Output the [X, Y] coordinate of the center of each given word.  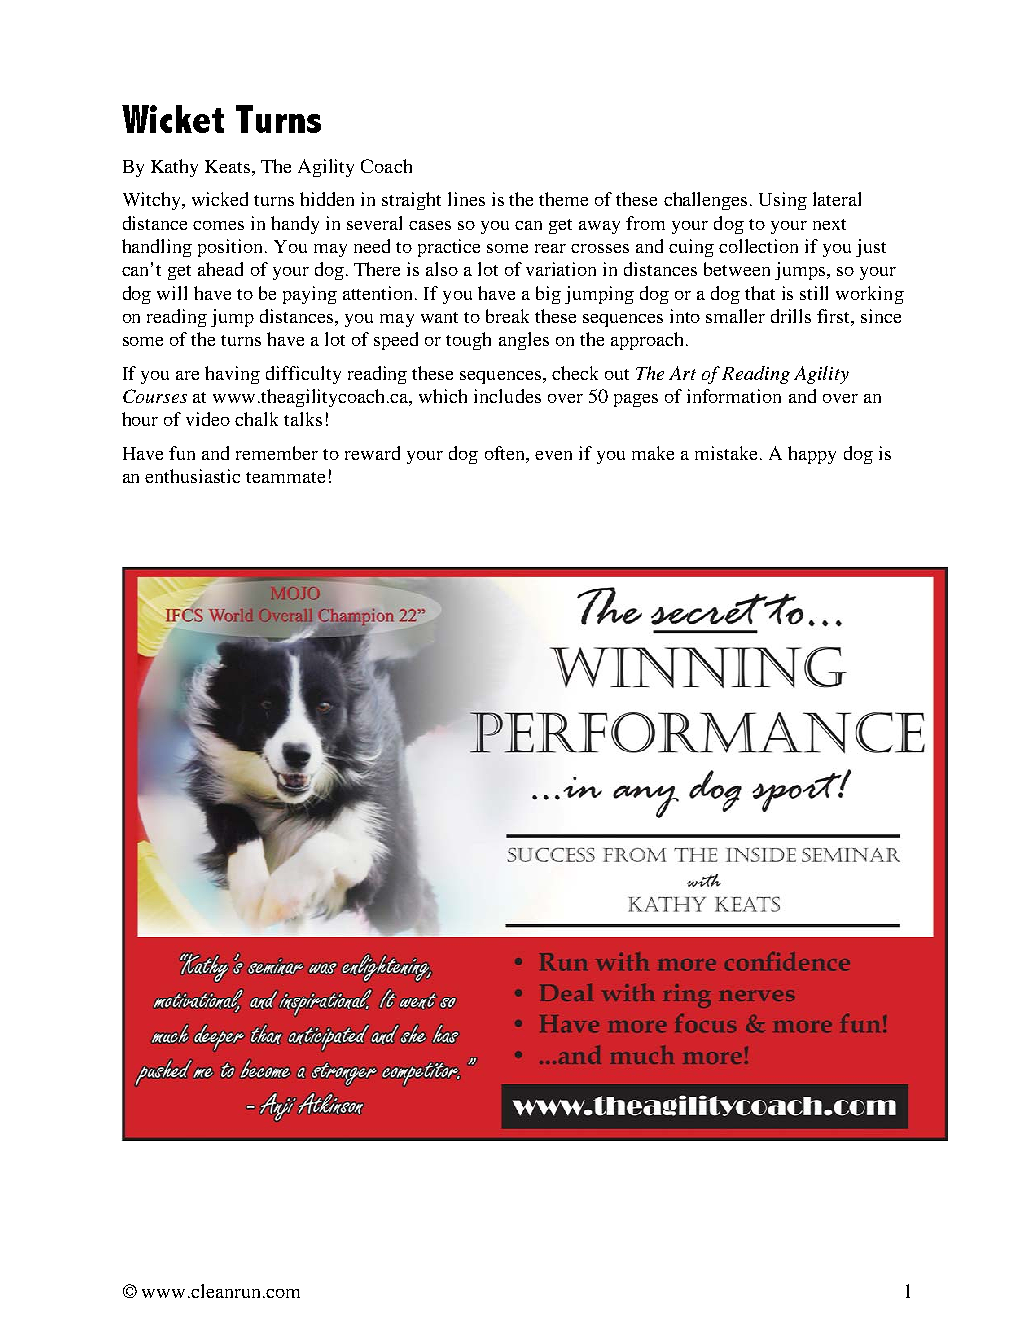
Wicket [173, 119]
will [172, 293]
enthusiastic [192, 476]
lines [466, 199]
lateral [837, 199]
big [548, 295]
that [760, 293]
